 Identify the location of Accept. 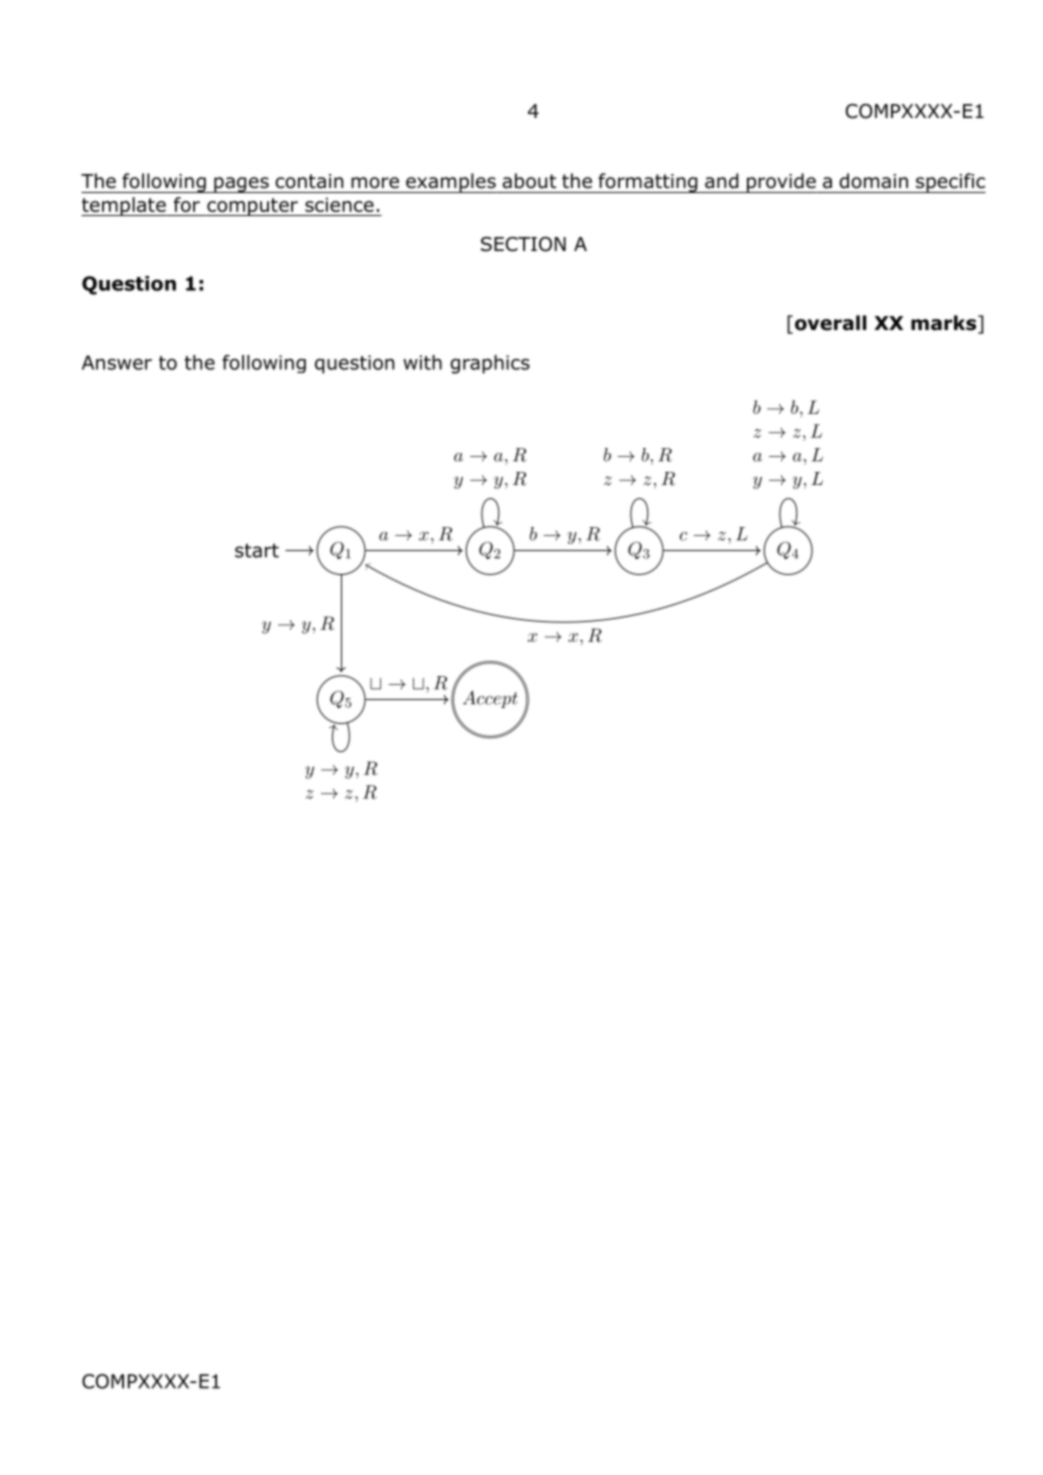
(490, 699).
